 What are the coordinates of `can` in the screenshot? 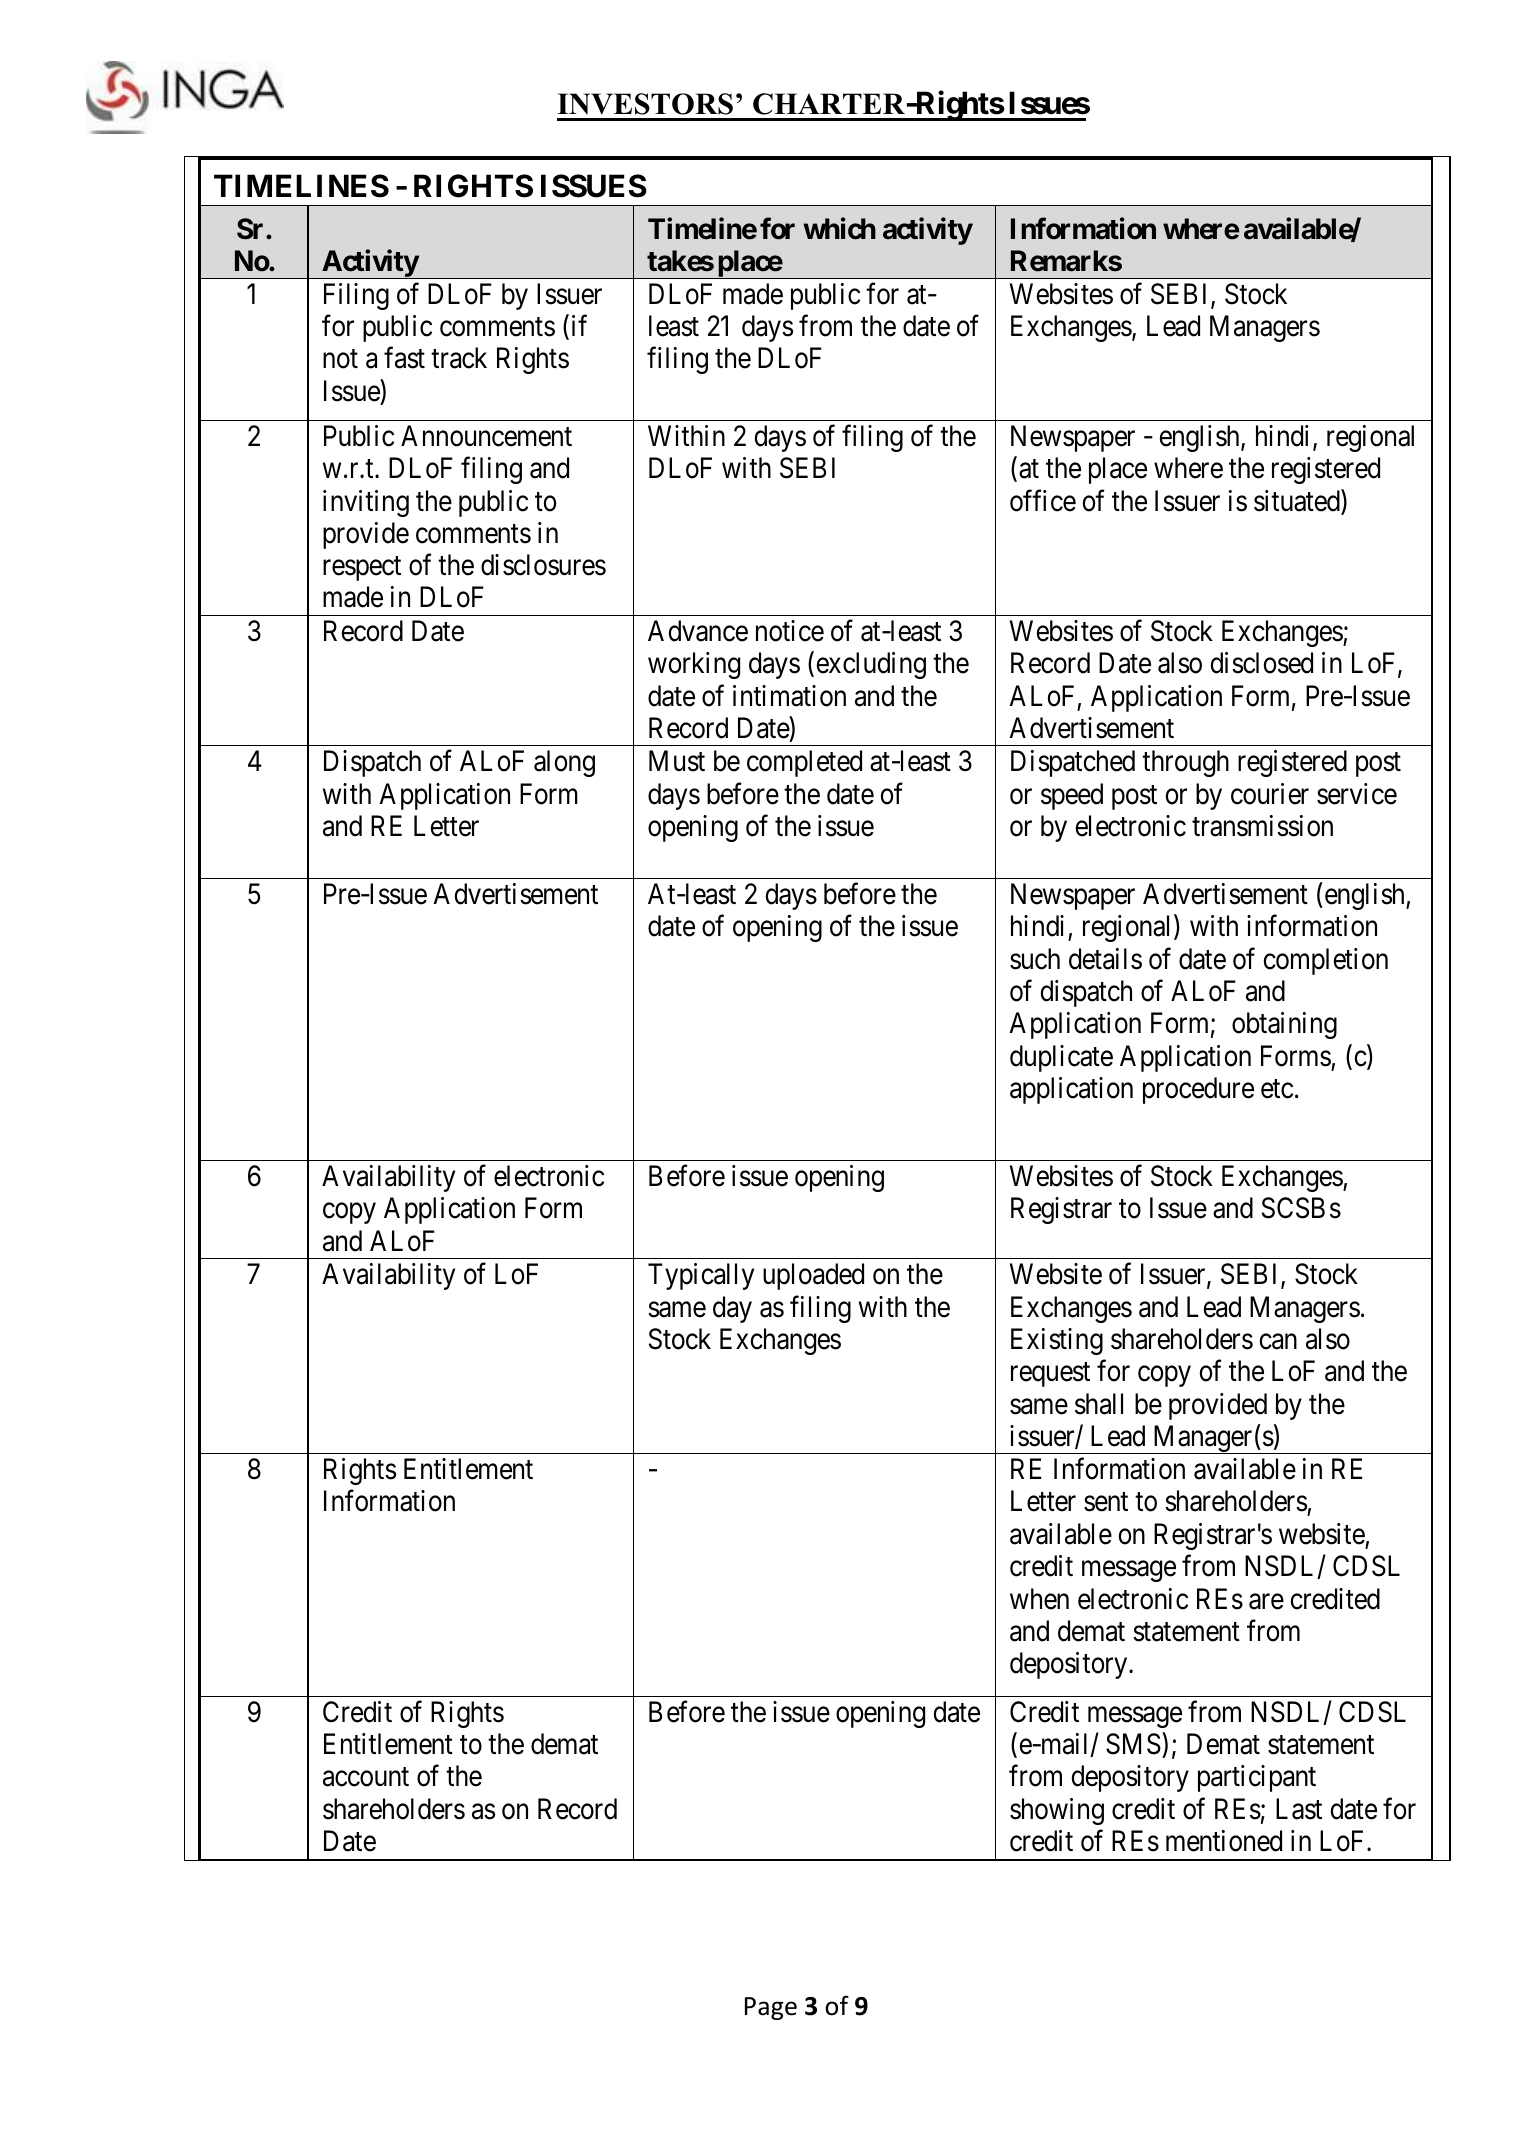 It's located at (1278, 1342).
